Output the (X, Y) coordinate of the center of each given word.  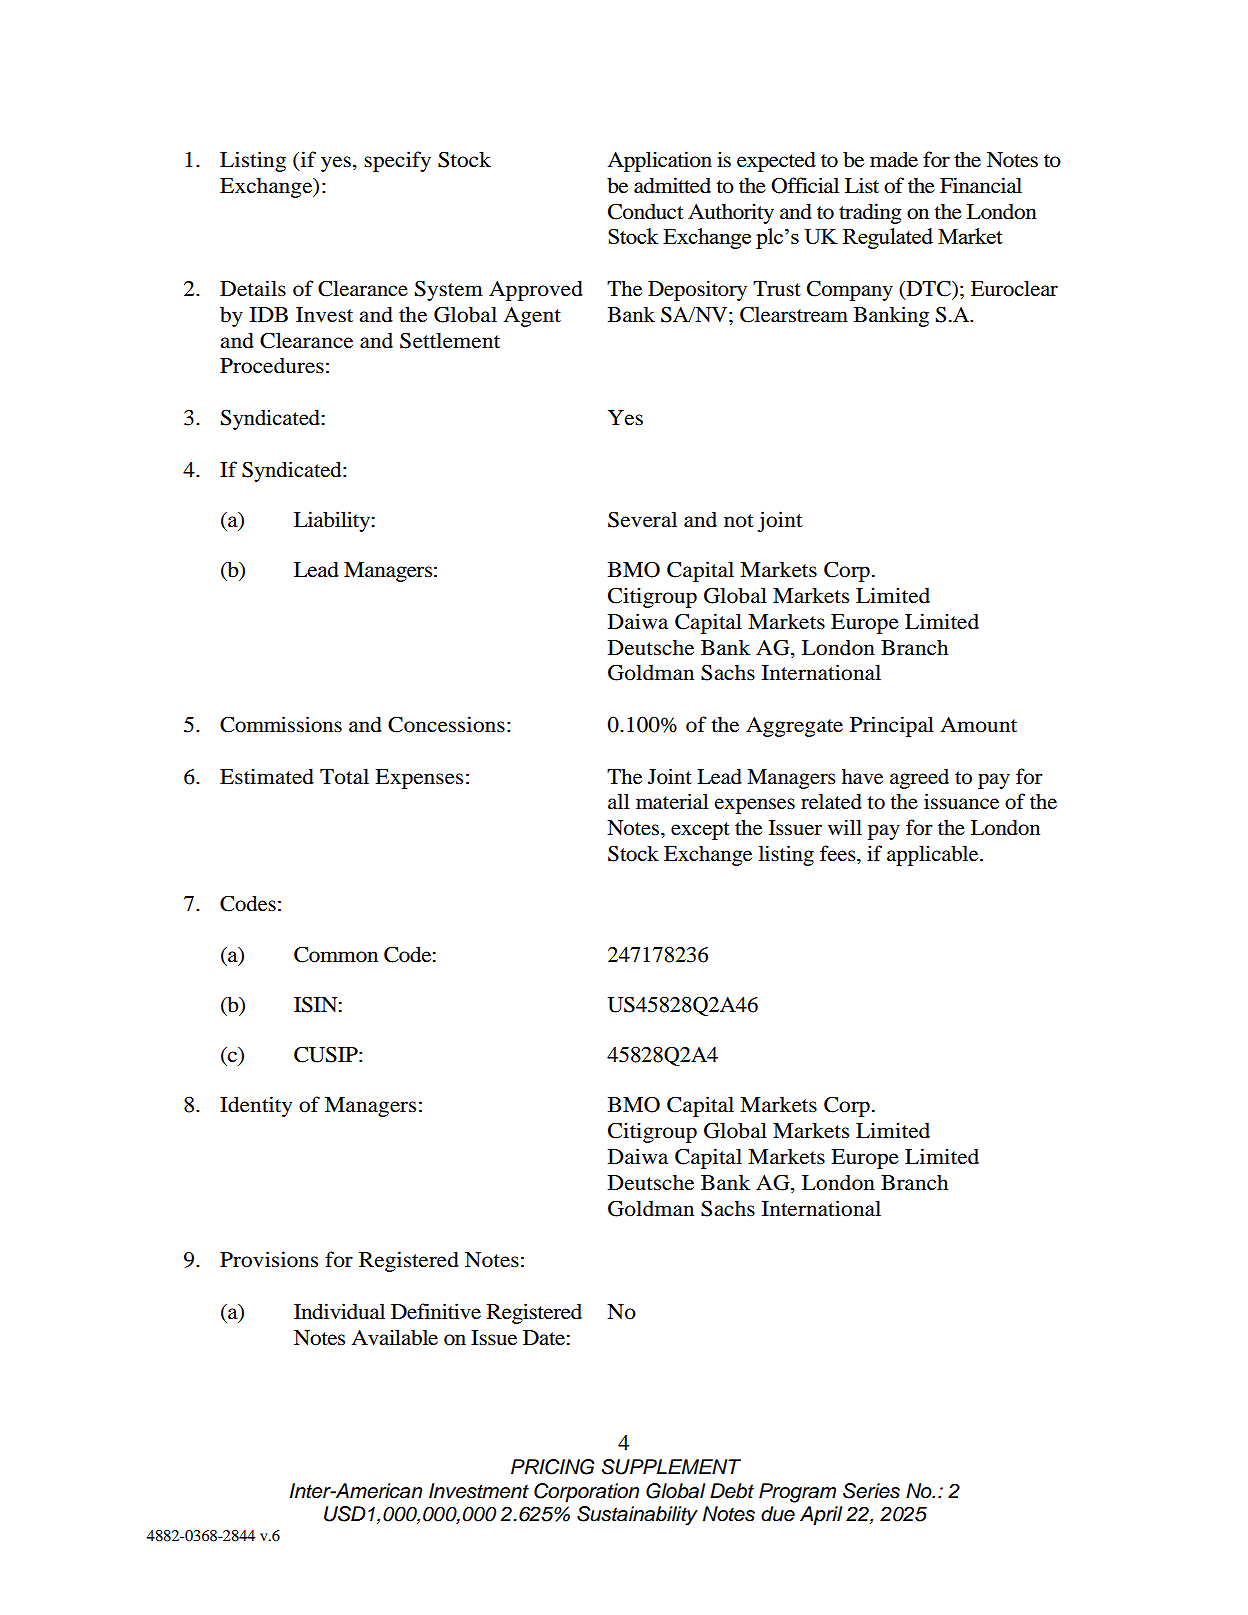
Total (344, 776)
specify (397, 161)
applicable (934, 855)
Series (871, 1491)
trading (870, 213)
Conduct (646, 211)
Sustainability (637, 1516)
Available (394, 1337)
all (619, 801)
